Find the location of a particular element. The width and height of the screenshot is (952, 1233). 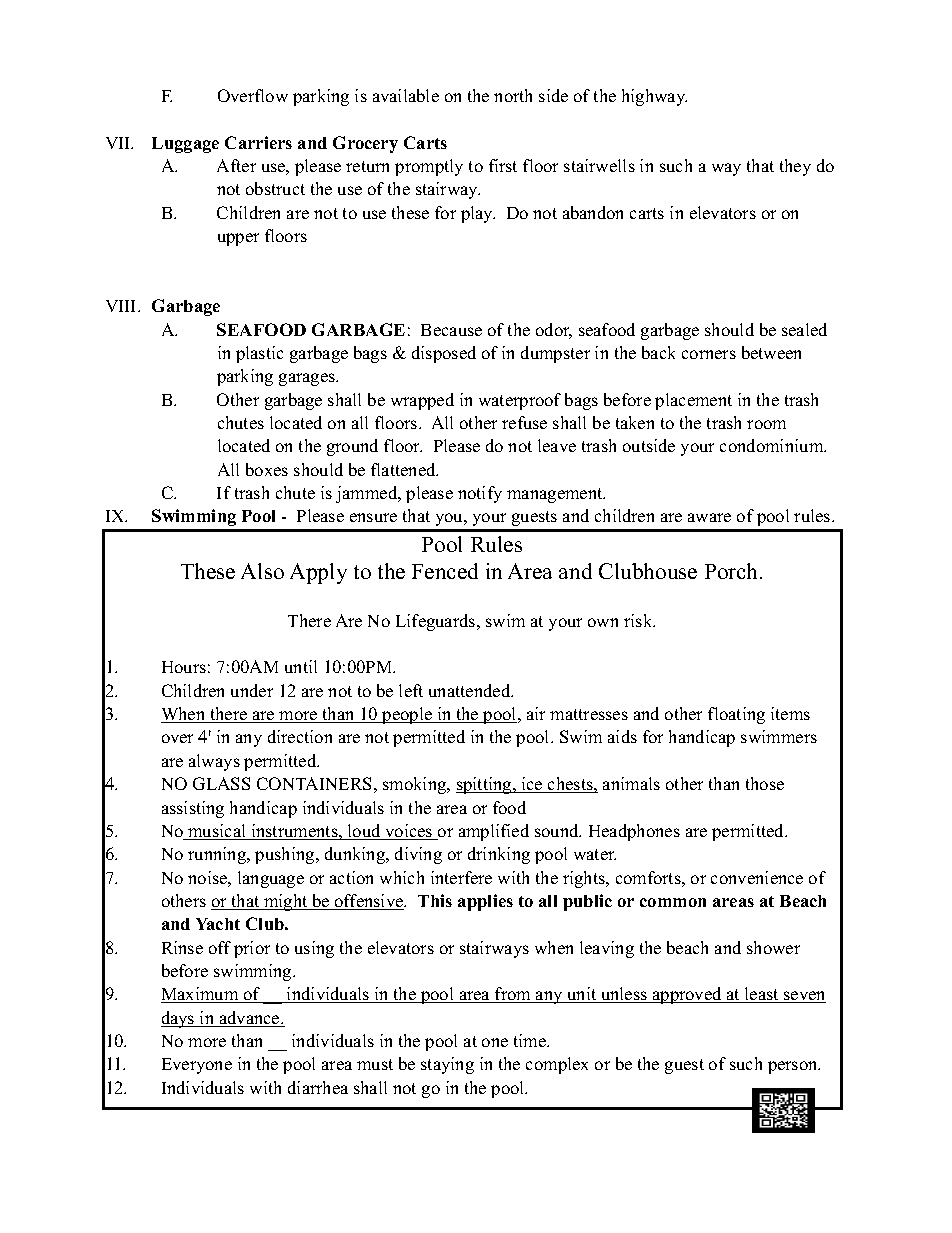

notify is located at coordinates (480, 494).
